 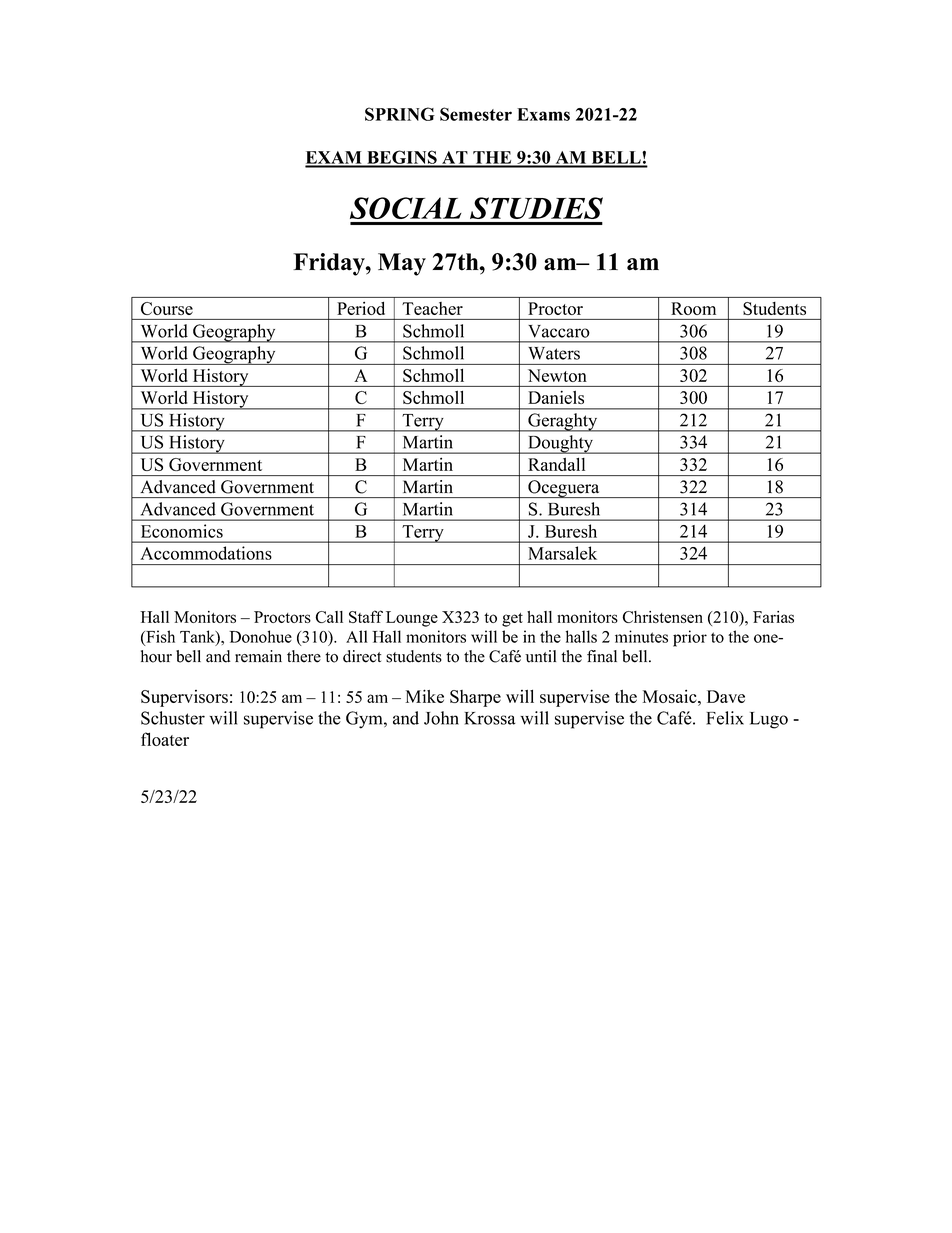 I want to click on Economics, so click(x=182, y=531).
